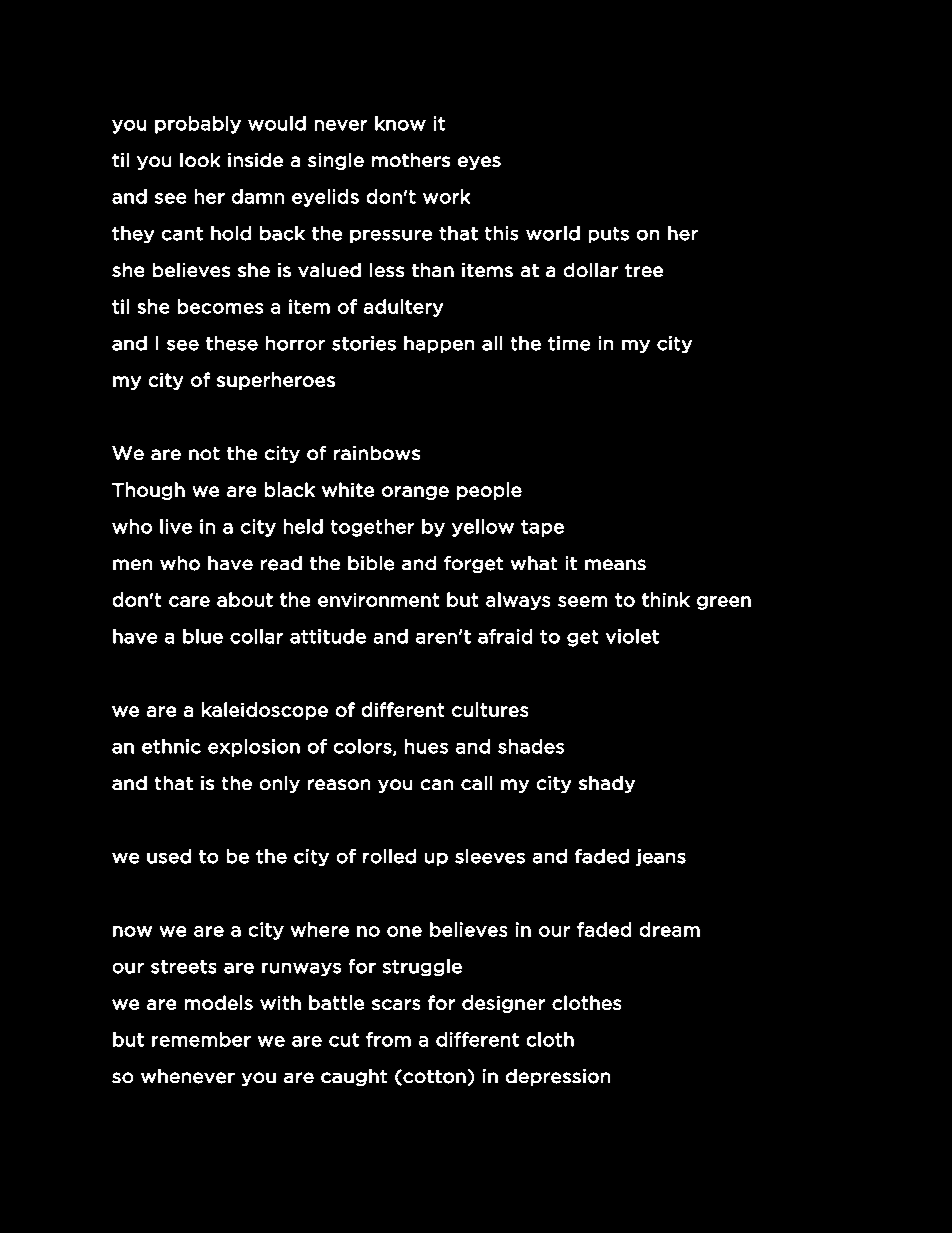 This screenshot has width=952, height=1233. What do you see at coordinates (661, 857) in the screenshot?
I see `jeans` at bounding box center [661, 857].
